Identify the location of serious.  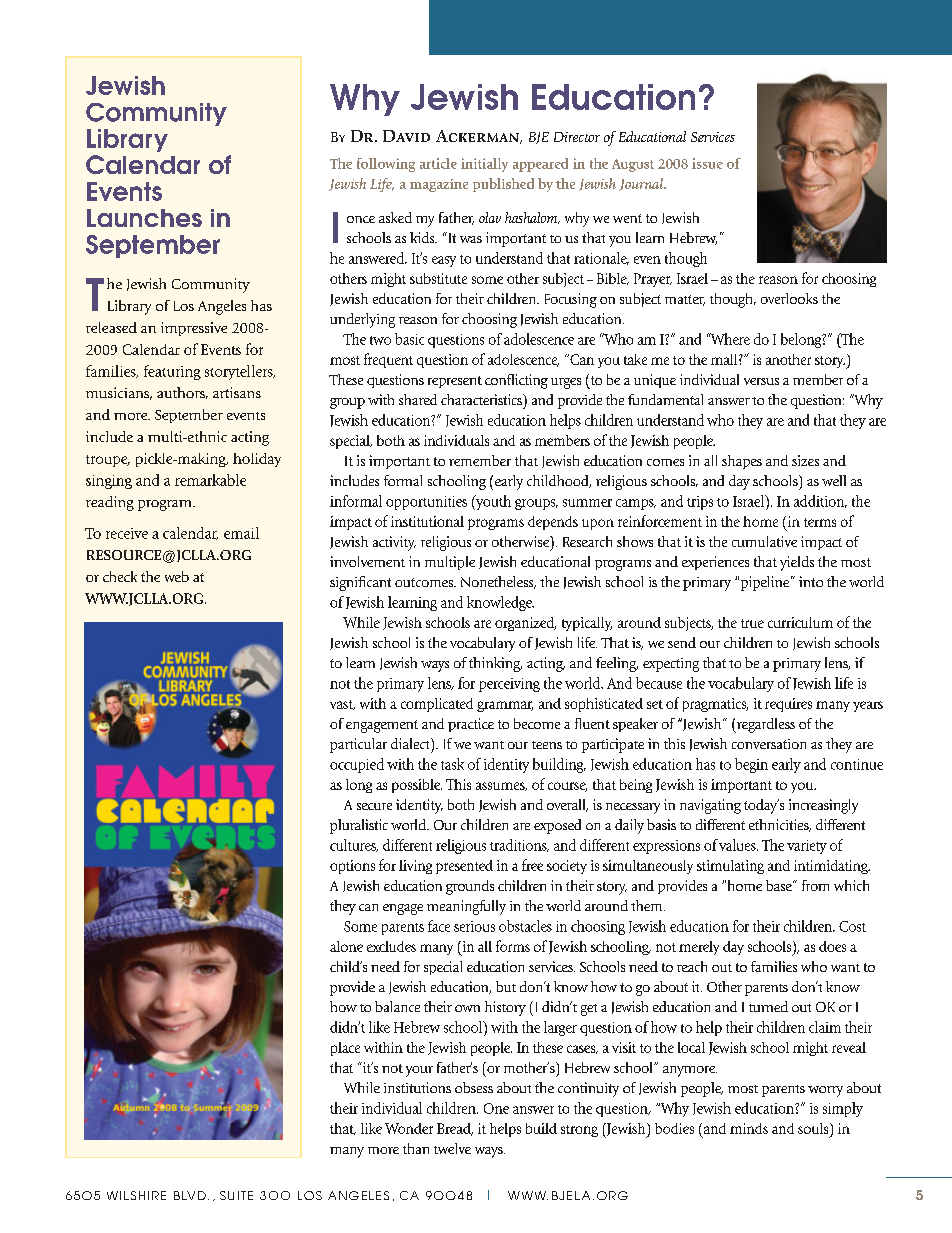
(474, 926).
